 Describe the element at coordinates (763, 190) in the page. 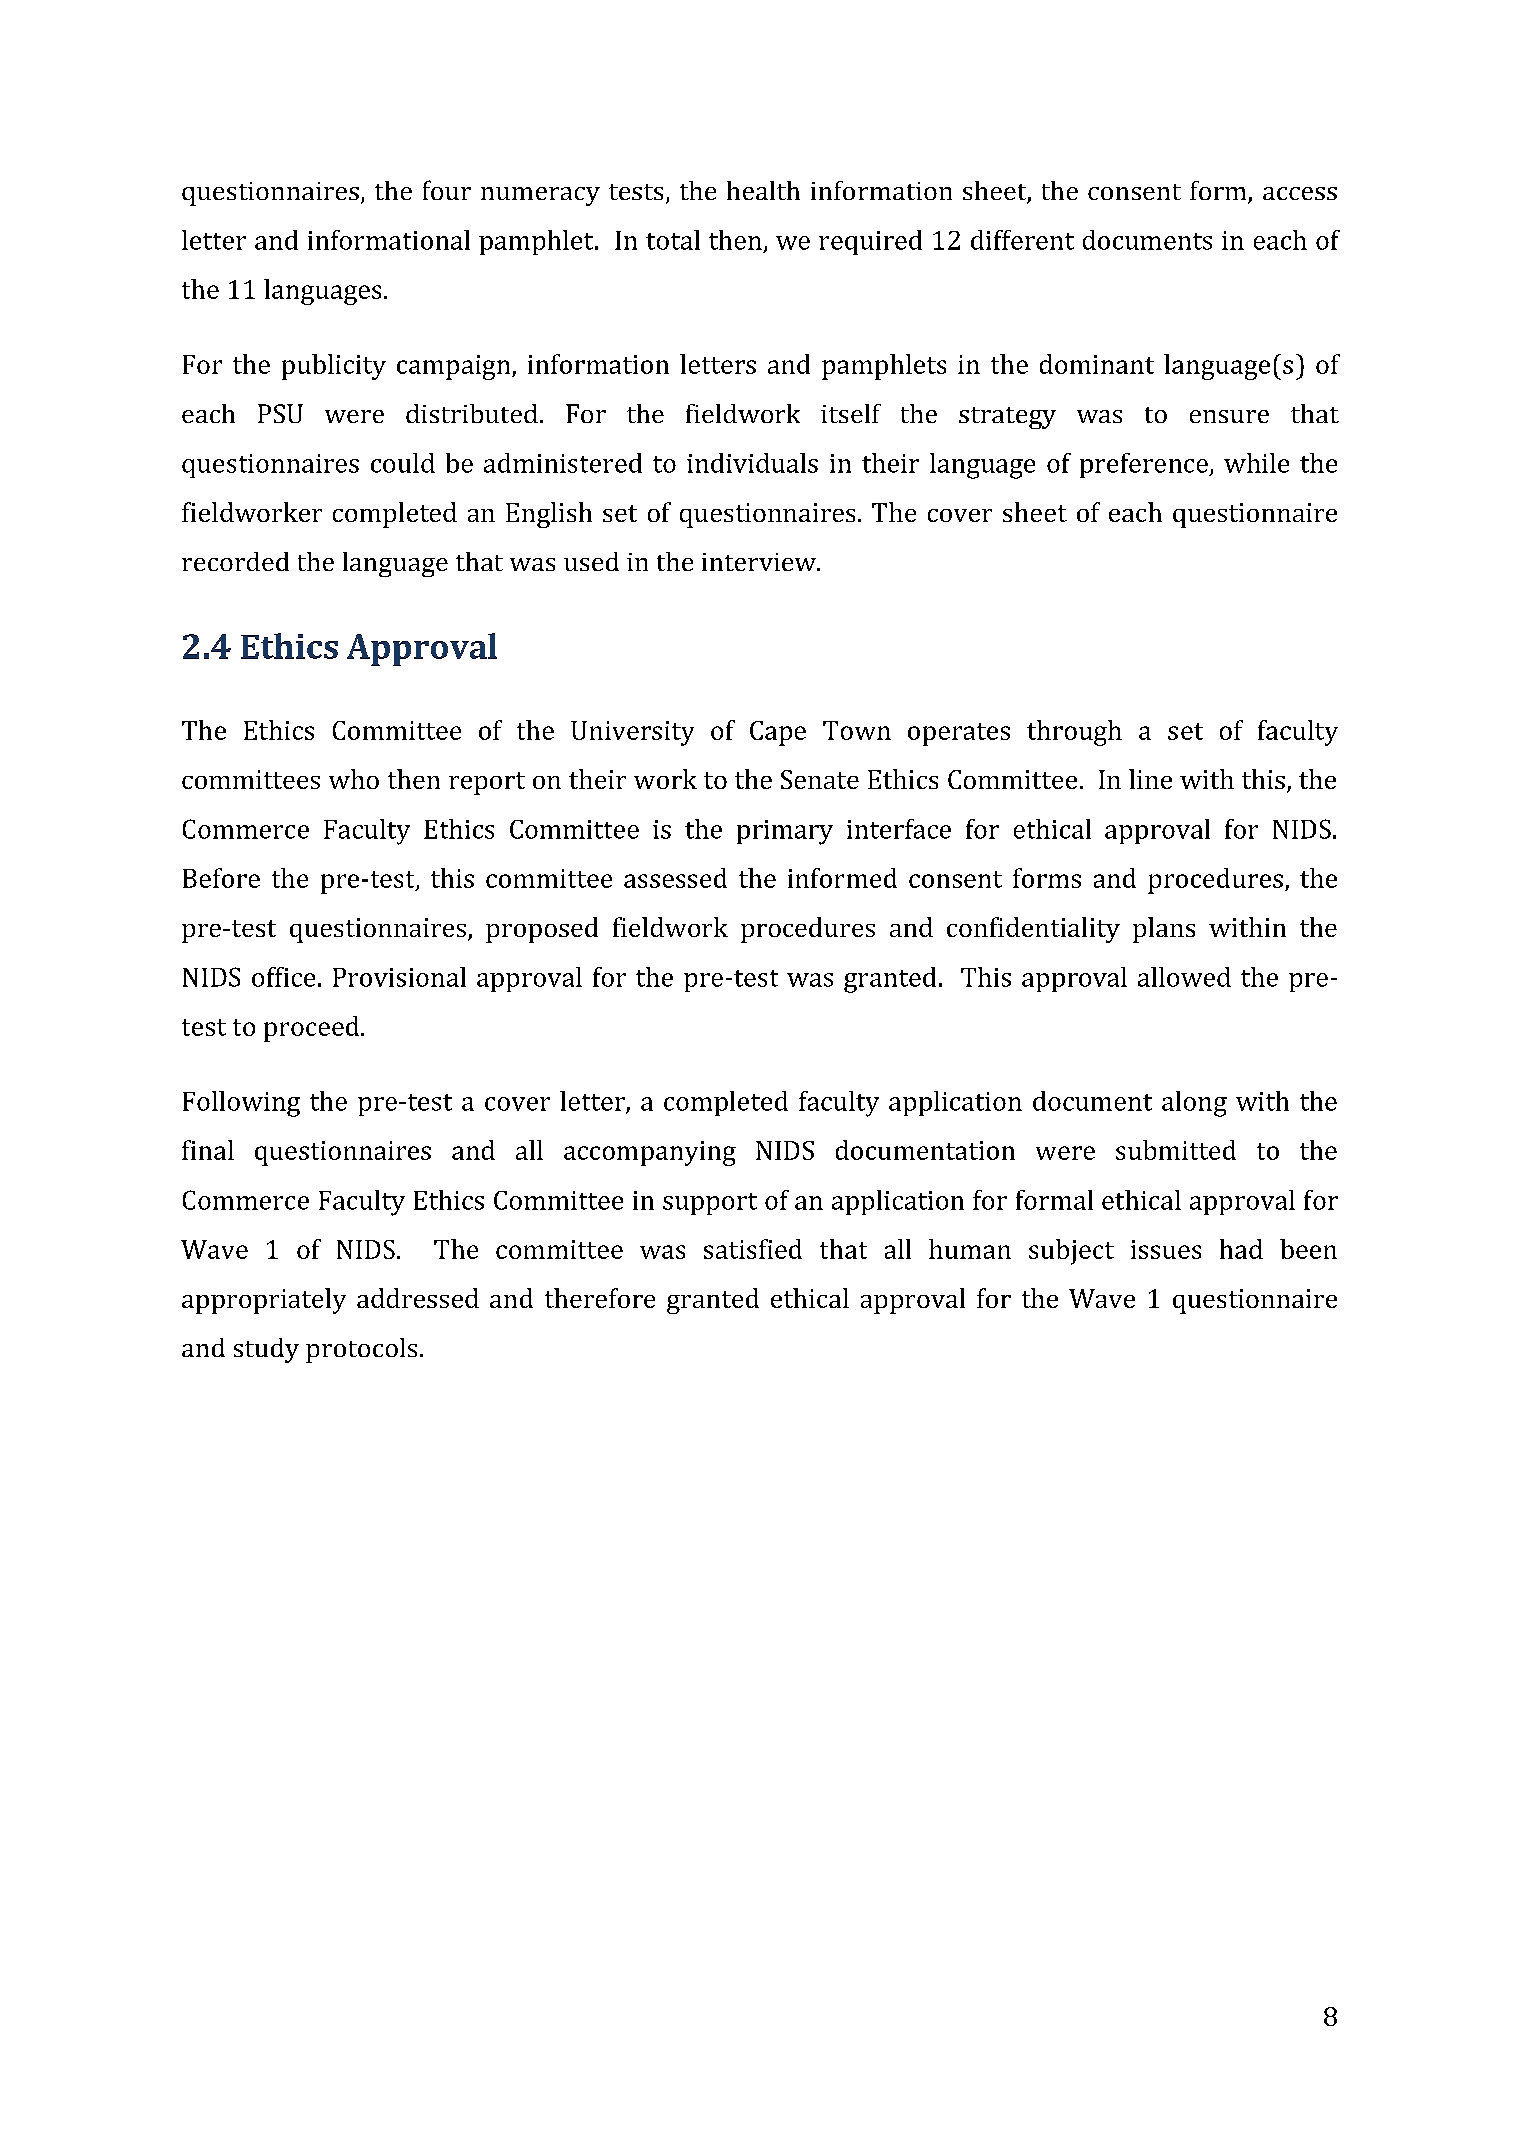

I see `health` at that location.
